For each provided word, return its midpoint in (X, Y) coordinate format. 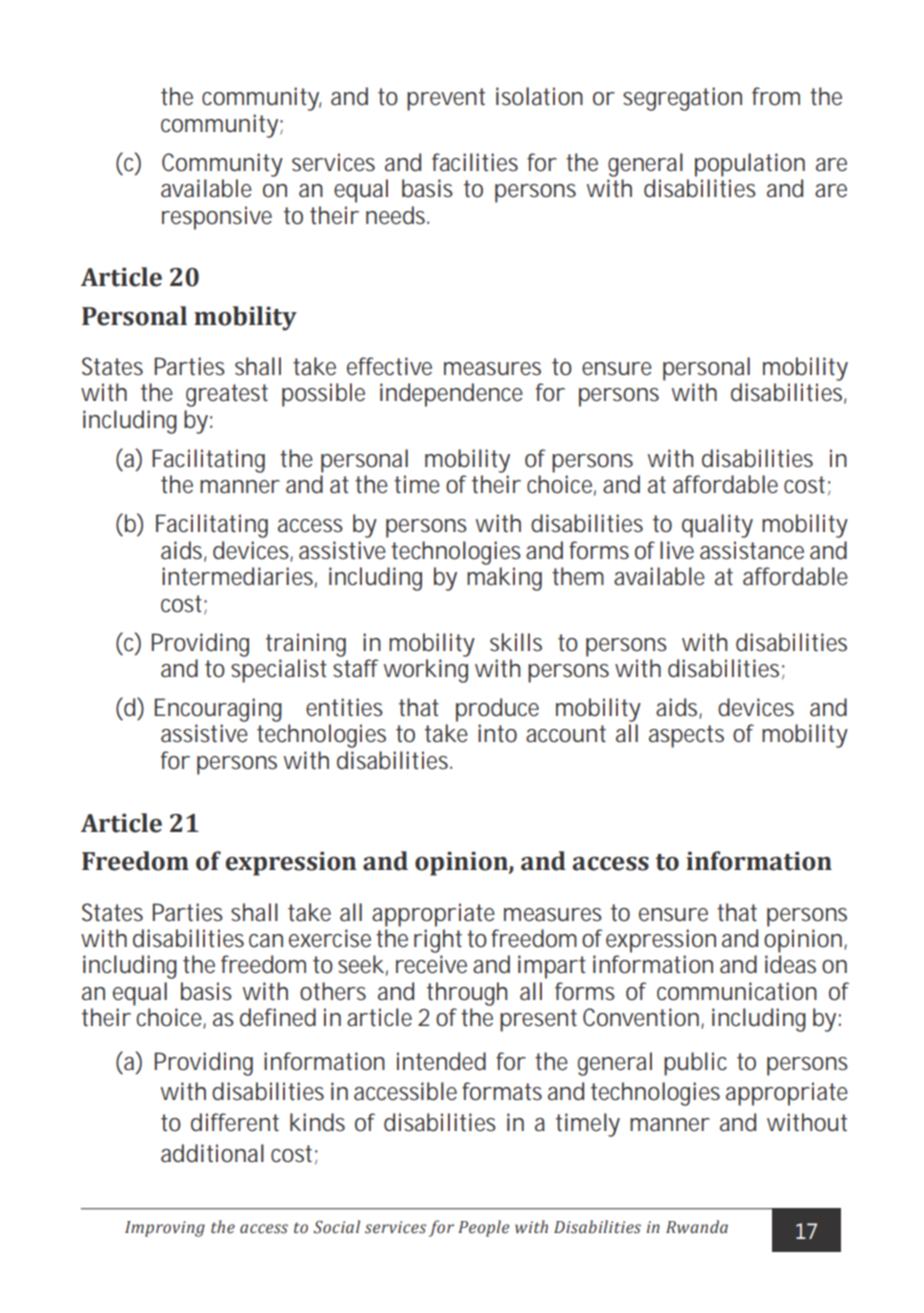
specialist (279, 671)
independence (451, 395)
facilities (475, 162)
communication (737, 991)
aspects (686, 736)
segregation (682, 99)
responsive (217, 218)
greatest (227, 395)
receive (431, 964)
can (266, 941)
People (483, 1228)
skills (516, 642)
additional (212, 1153)
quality (717, 526)
